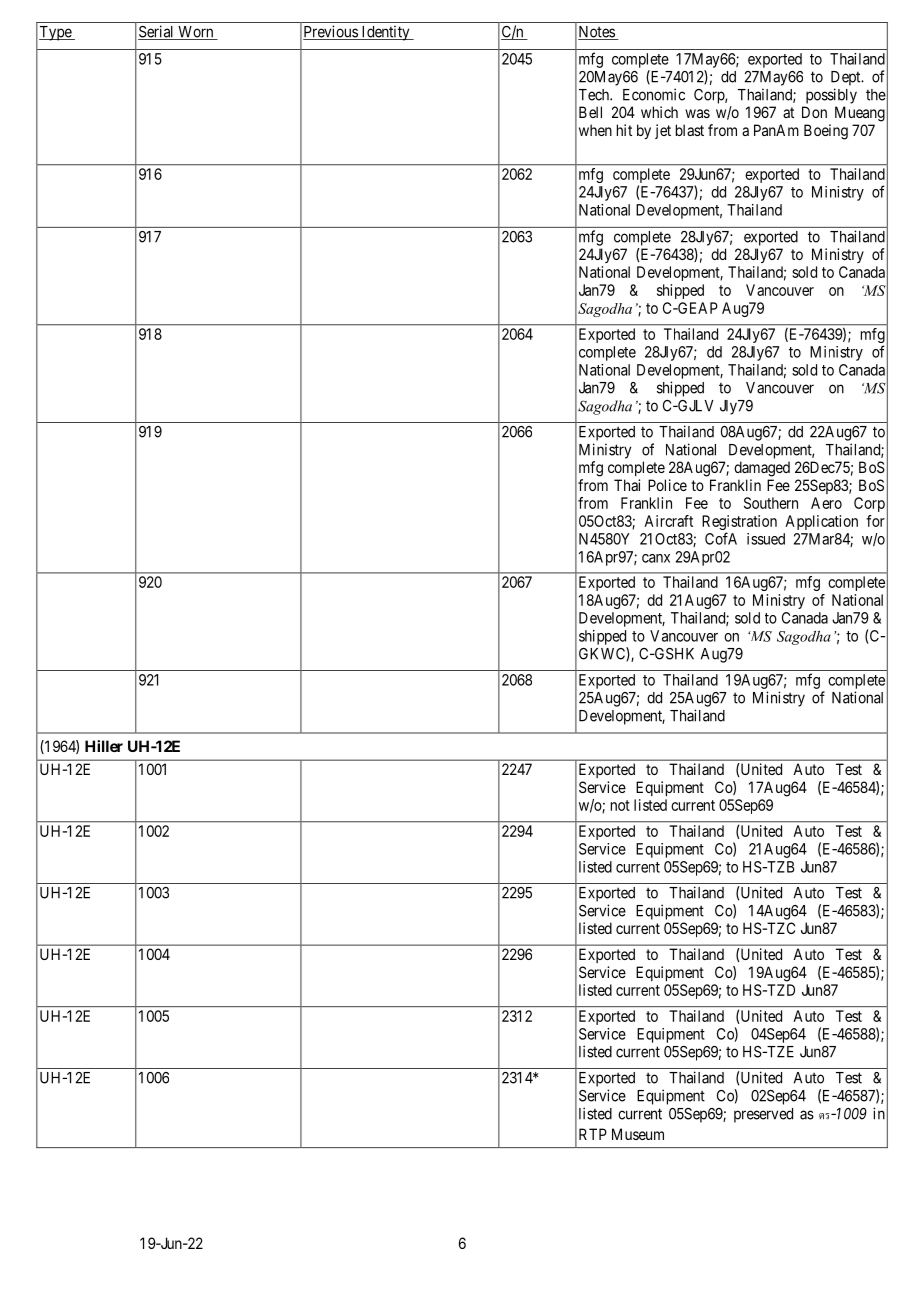 This screenshot has width=924, height=1307. What do you see at coordinates (385, 33) in the screenshot?
I see `Identity` at bounding box center [385, 33].
